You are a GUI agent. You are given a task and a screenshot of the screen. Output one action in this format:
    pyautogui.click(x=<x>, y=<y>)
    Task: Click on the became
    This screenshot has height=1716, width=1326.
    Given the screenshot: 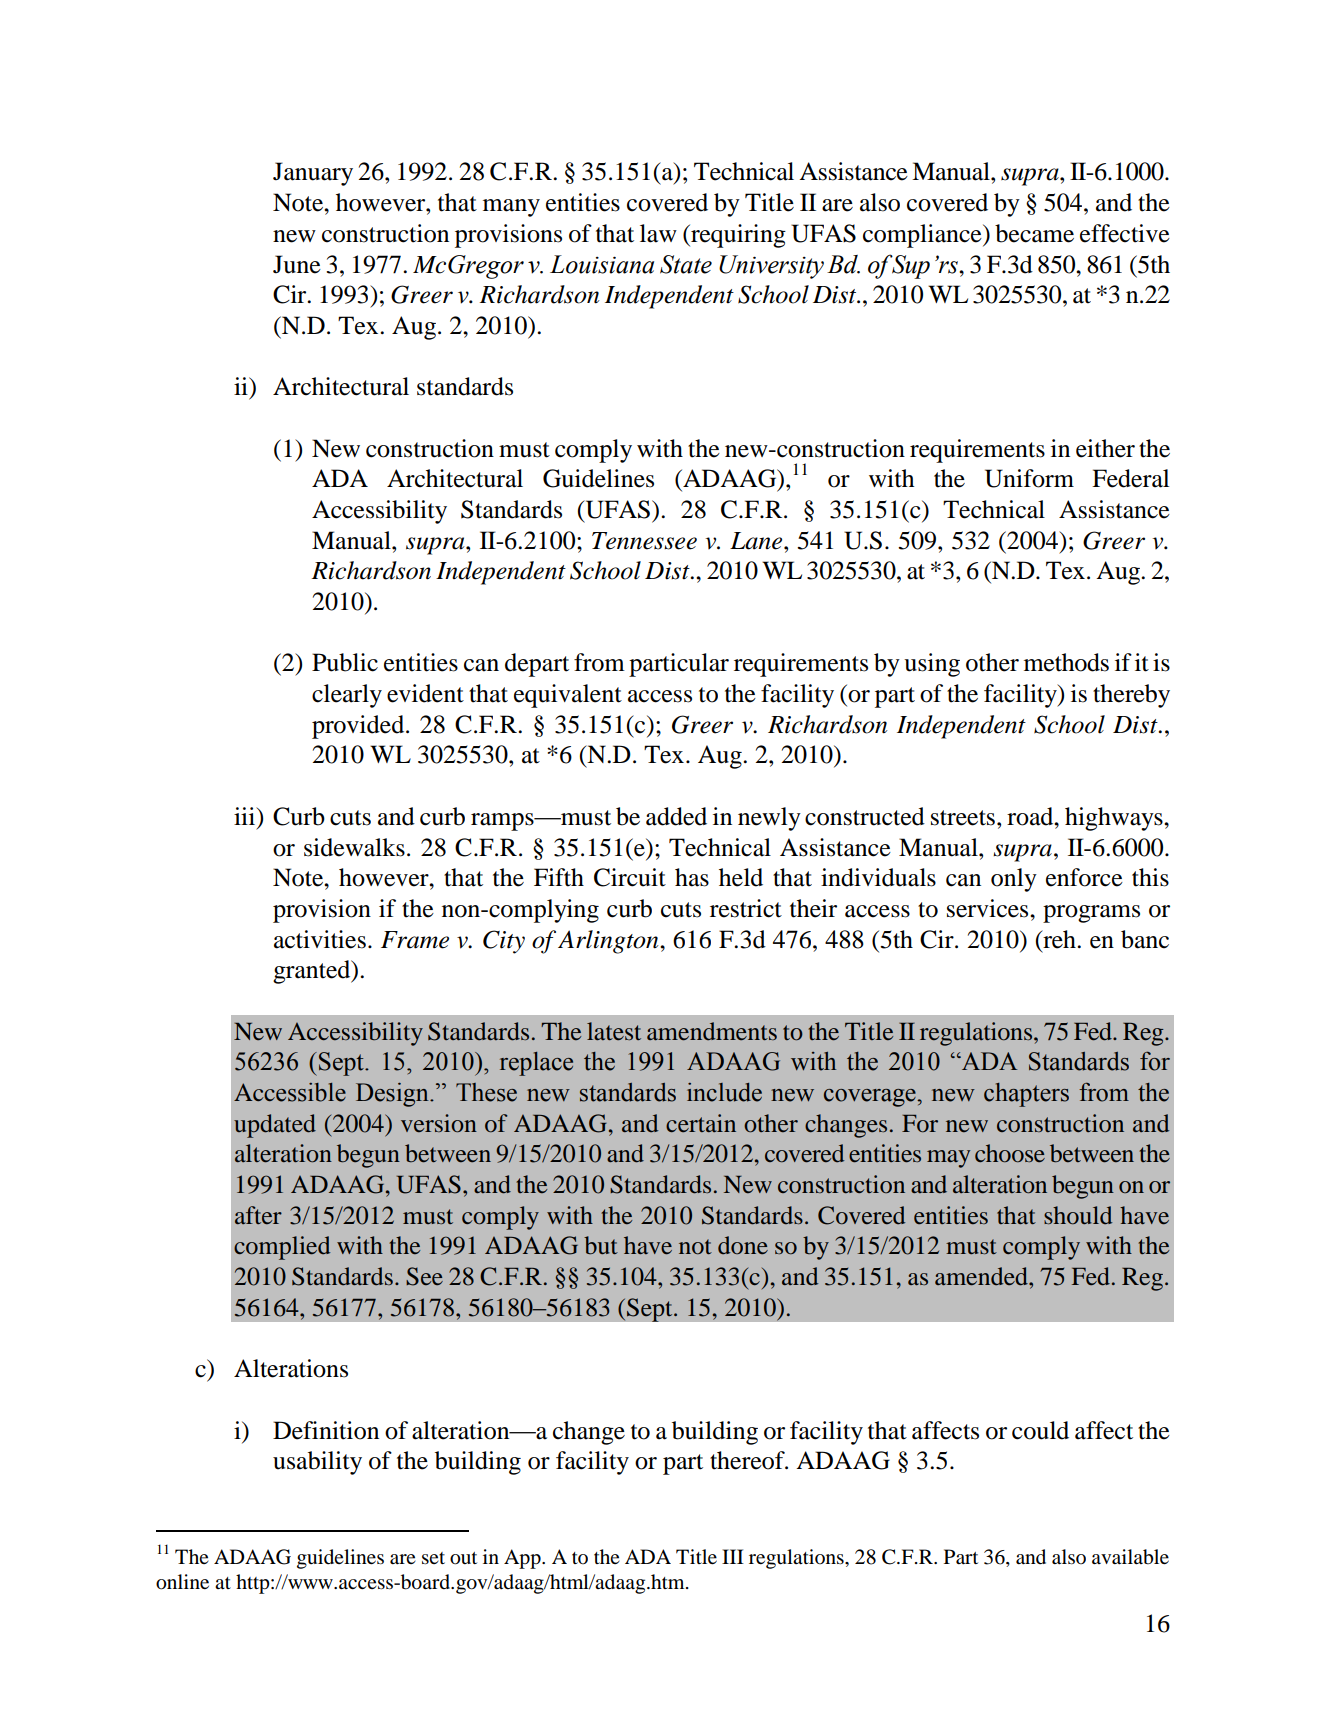 What is the action you would take?
    pyautogui.click(x=1034, y=233)
